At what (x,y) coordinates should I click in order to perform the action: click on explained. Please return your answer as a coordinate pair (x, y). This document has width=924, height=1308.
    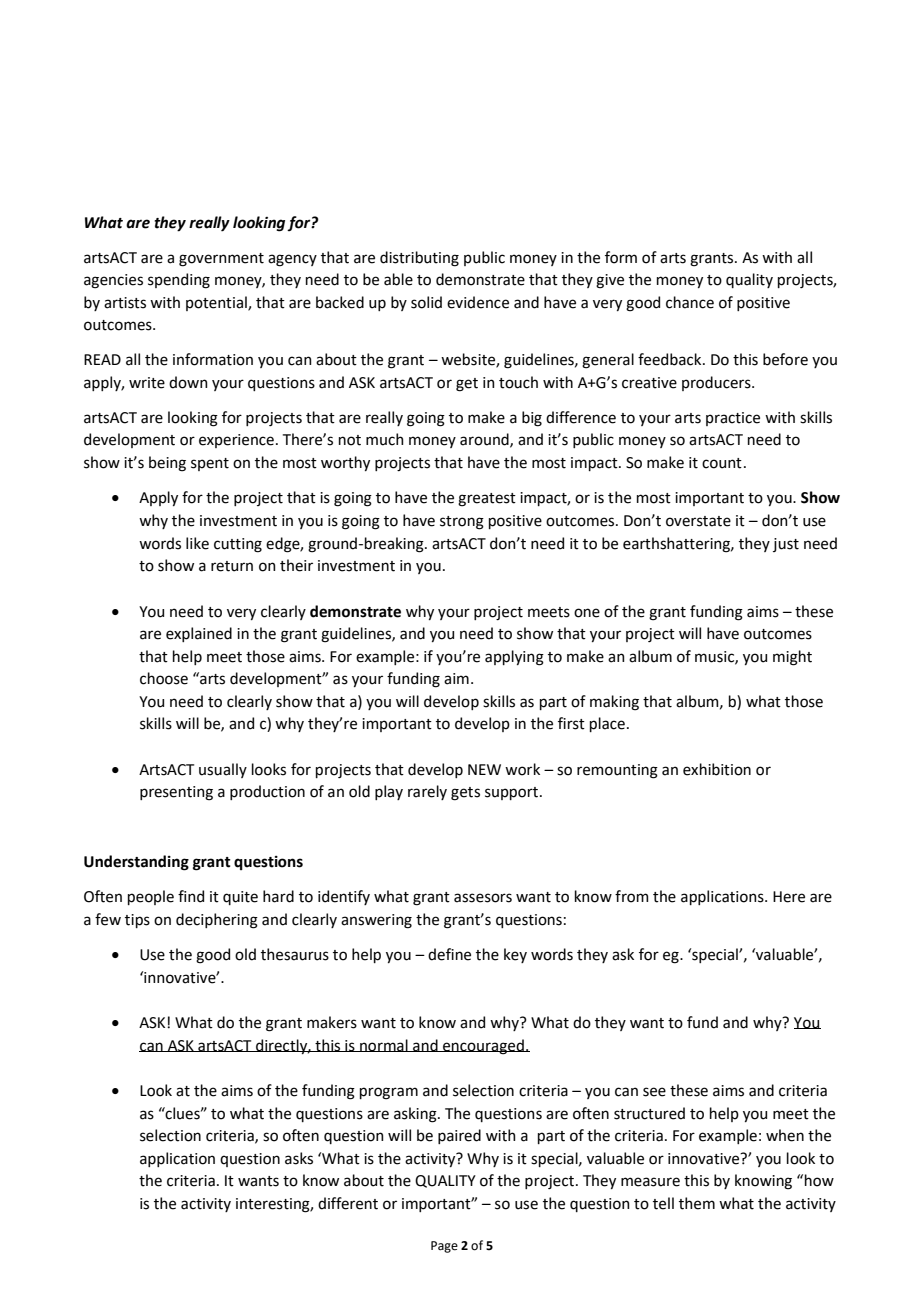
    Looking at the image, I should click on (199, 634).
